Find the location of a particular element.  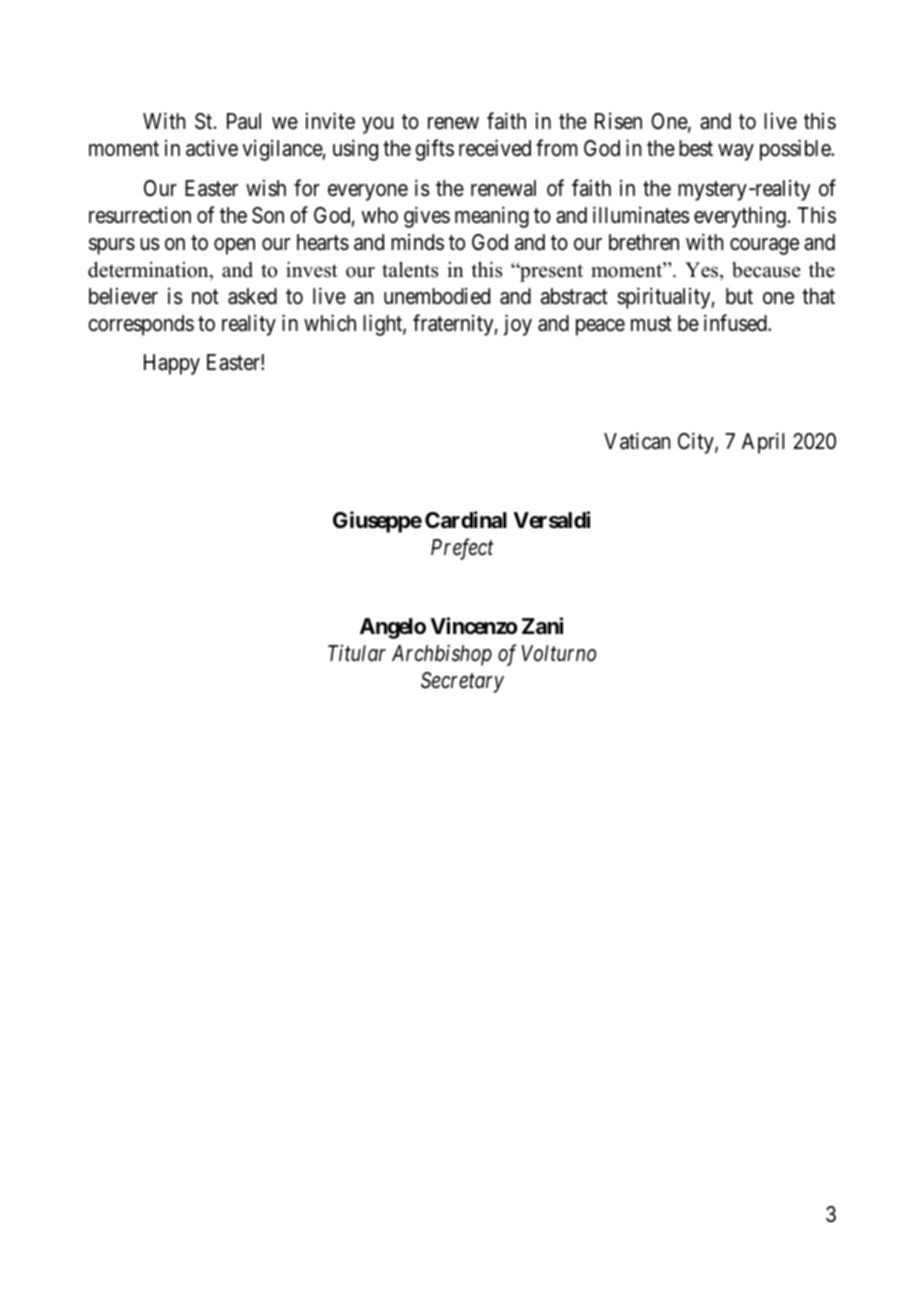

because is located at coordinates (766, 270).
